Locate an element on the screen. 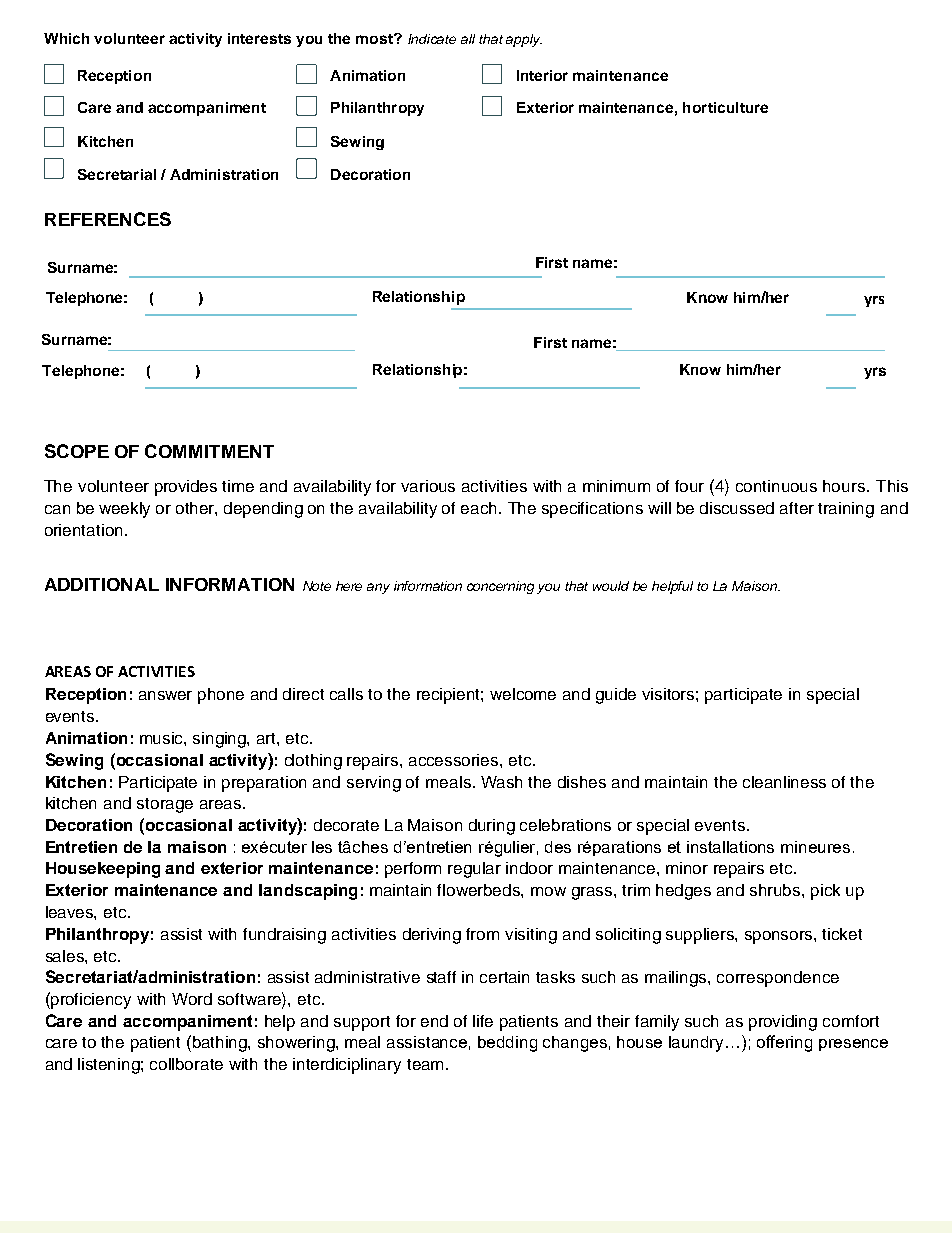 The height and width of the screenshot is (1233, 952). life is located at coordinates (483, 1021).
